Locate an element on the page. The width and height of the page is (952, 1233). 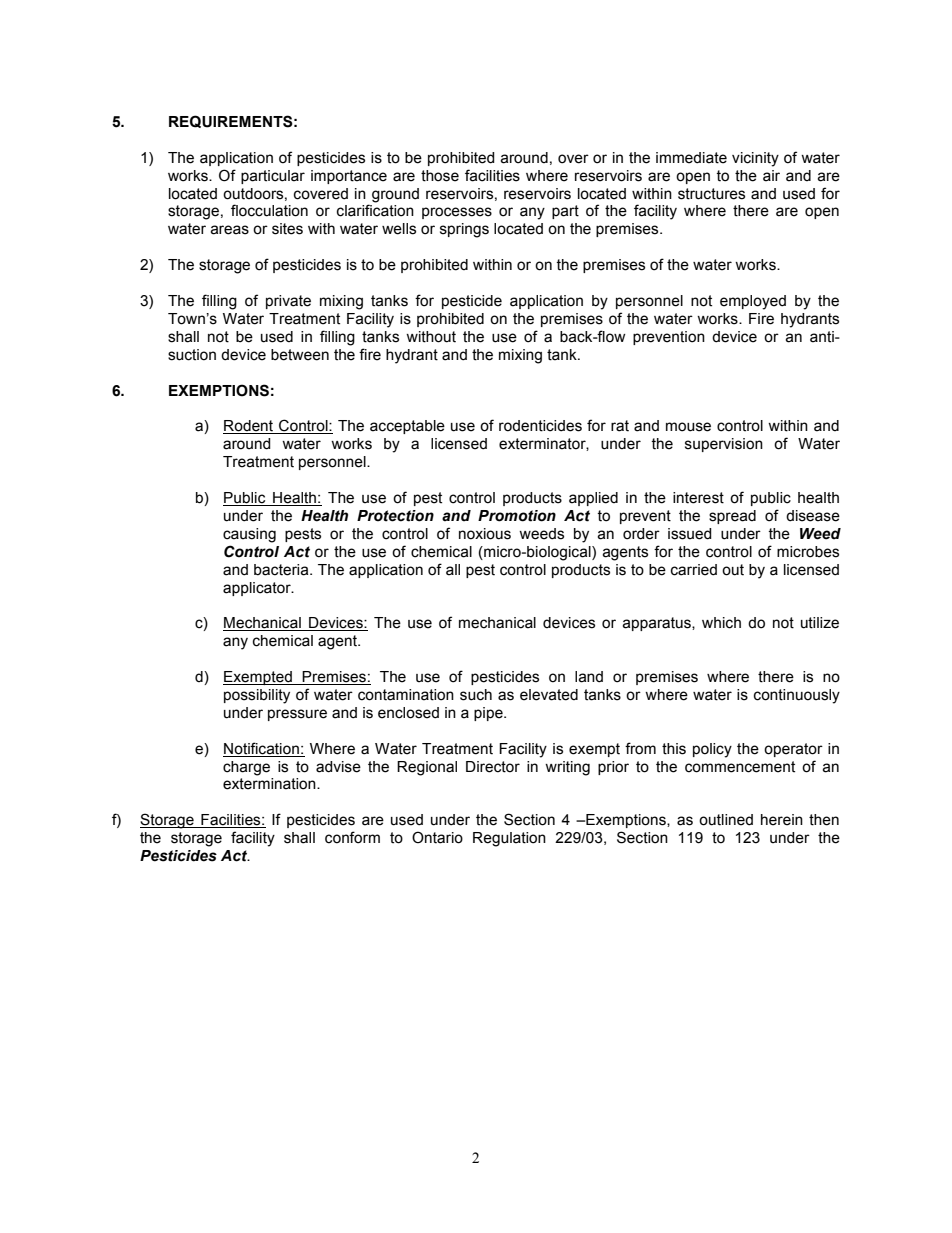
noxious is located at coordinates (485, 534).
